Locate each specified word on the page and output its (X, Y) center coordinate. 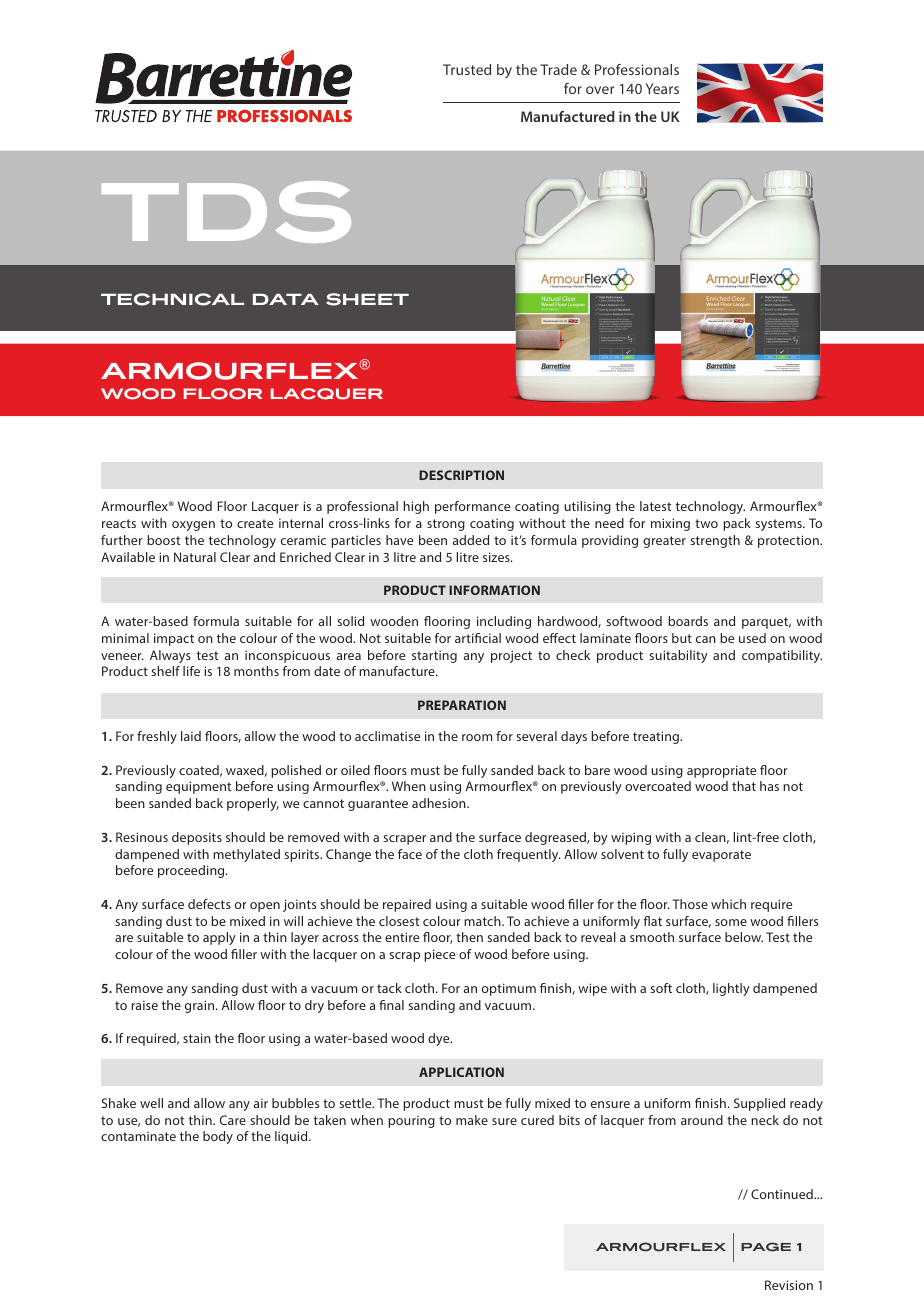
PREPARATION (462, 705)
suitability (678, 656)
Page (766, 1247)
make (472, 1120)
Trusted (467, 69)
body (218, 1137)
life (191, 671)
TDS (226, 212)
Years (662, 88)
